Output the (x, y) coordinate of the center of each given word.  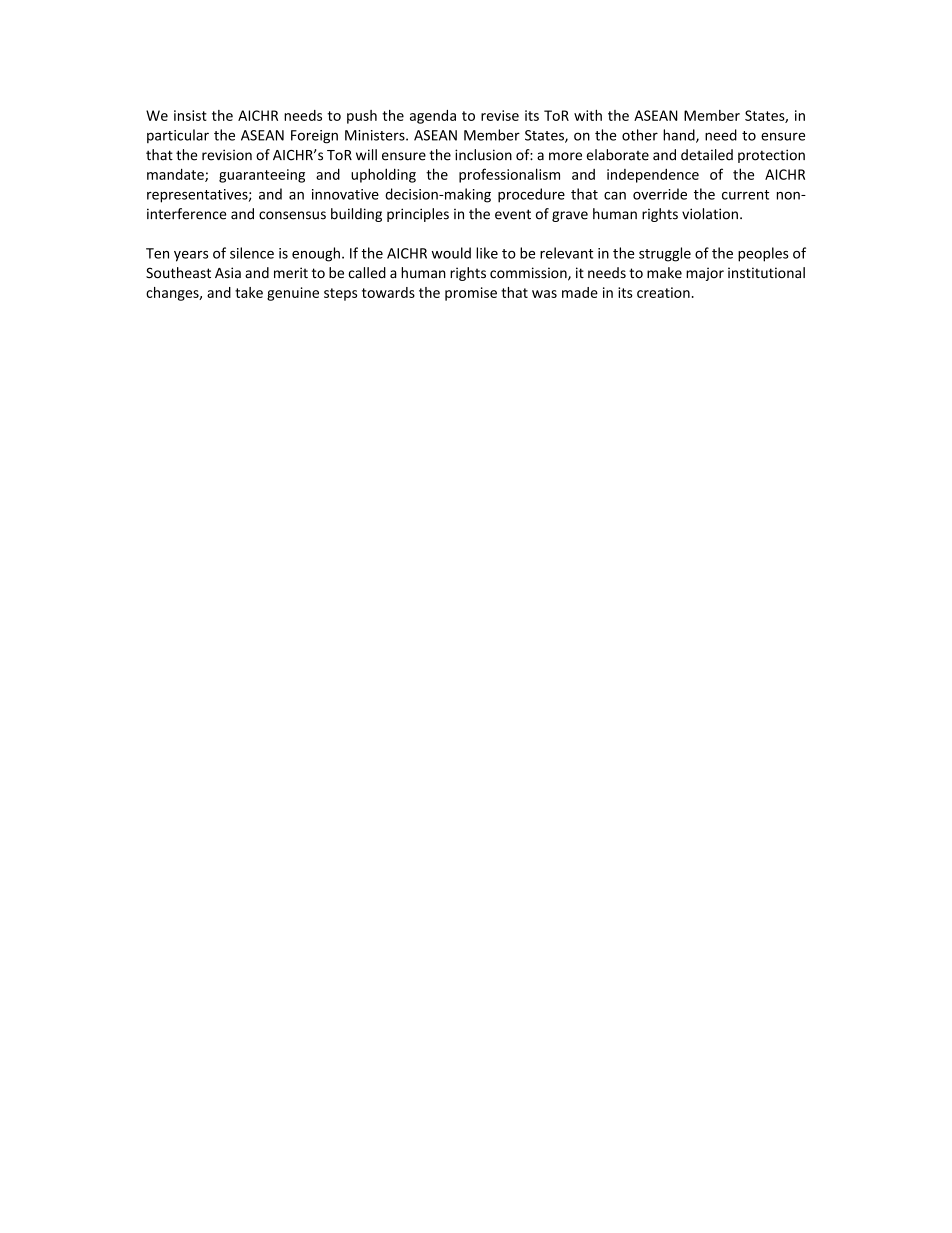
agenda (433, 117)
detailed (707, 155)
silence (252, 253)
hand (680, 136)
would (451, 253)
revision (227, 155)
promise (471, 294)
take (249, 292)
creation (663, 292)
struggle (665, 254)
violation (710, 214)
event (513, 214)
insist (190, 115)
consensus (292, 215)
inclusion (483, 155)
